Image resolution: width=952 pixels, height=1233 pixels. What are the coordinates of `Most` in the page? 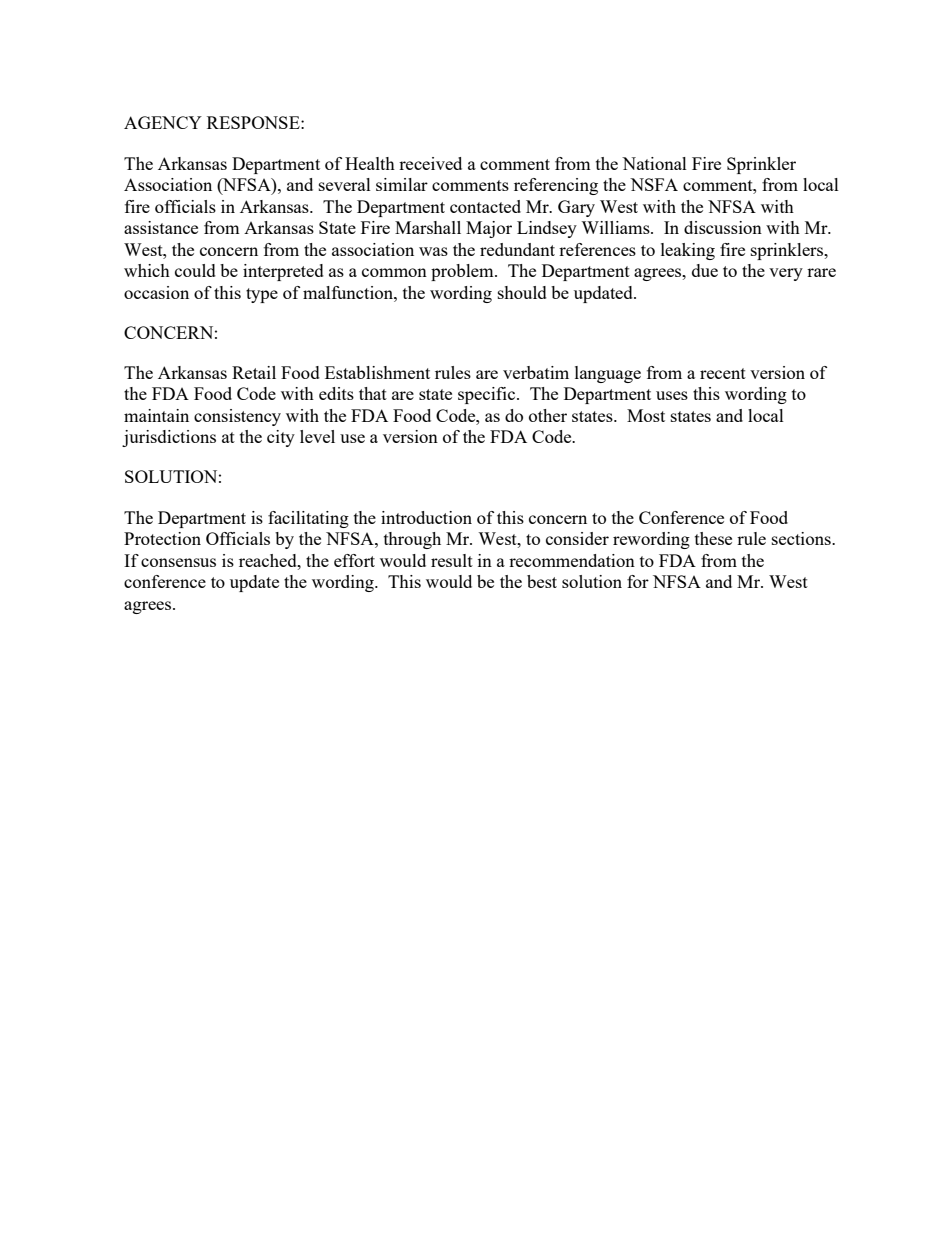 It's located at (646, 415).
